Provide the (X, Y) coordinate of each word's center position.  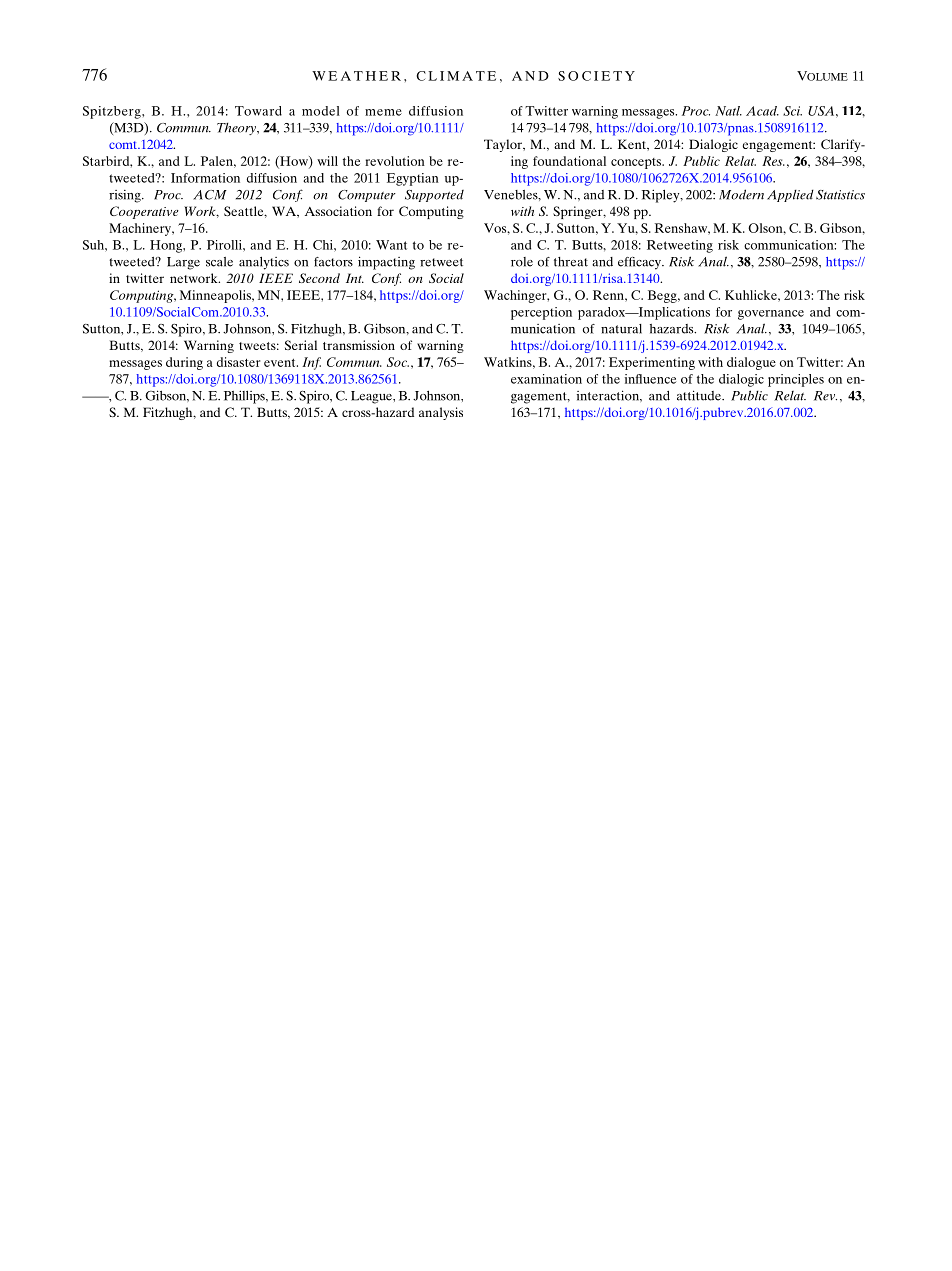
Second (319, 278)
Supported (434, 196)
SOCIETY (596, 76)
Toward (258, 111)
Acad (762, 111)
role (522, 262)
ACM (210, 195)
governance (771, 315)
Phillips (245, 397)
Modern (741, 194)
